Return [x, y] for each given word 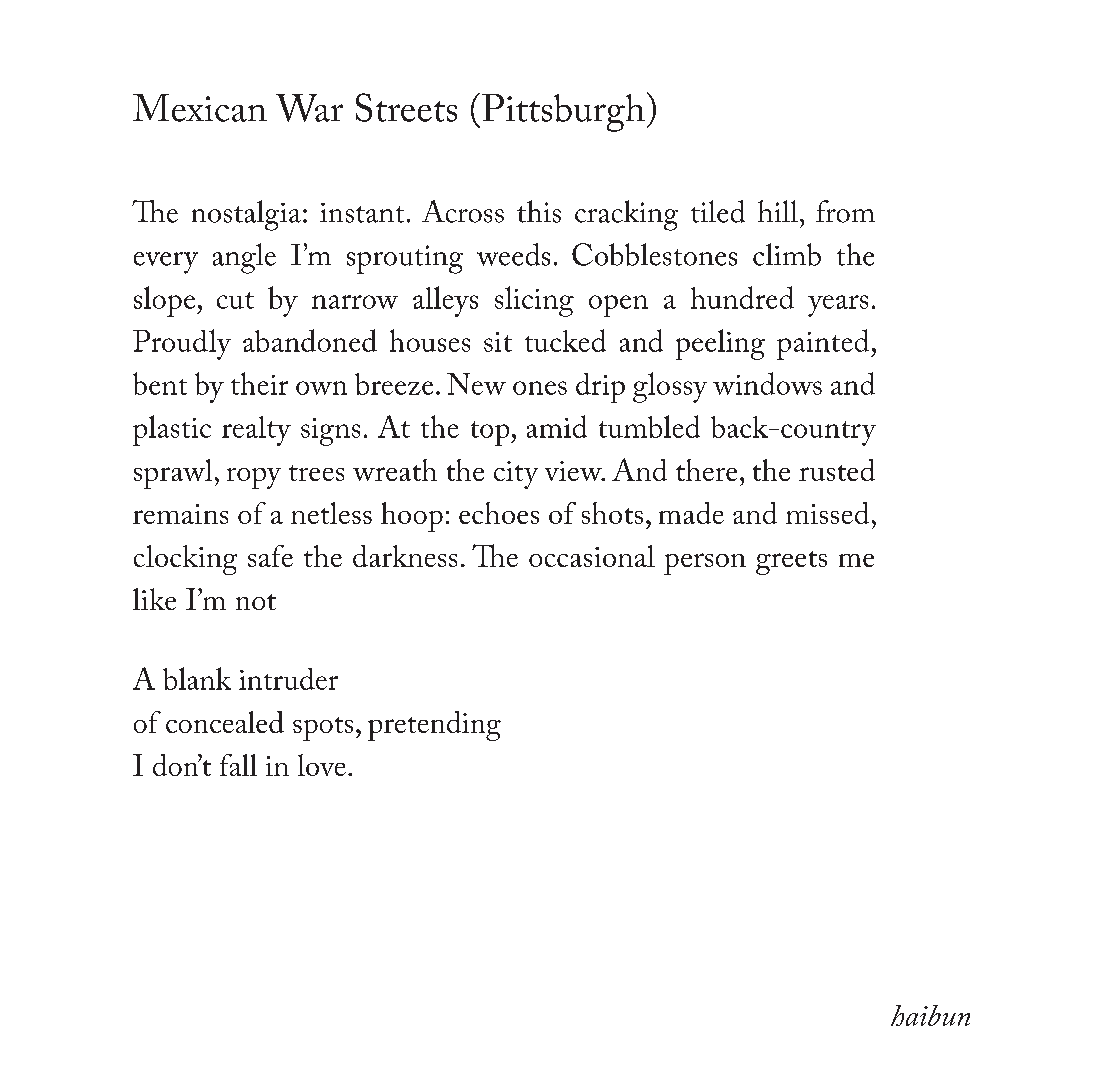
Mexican [200, 108]
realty [256, 431]
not [256, 602]
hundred [742, 297]
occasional [592, 556]
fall [238, 765]
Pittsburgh [563, 113]
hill [778, 211]
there [706, 470]
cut [235, 300]
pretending [434, 726]
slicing [534, 301]
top [491, 433]
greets [791, 563]
